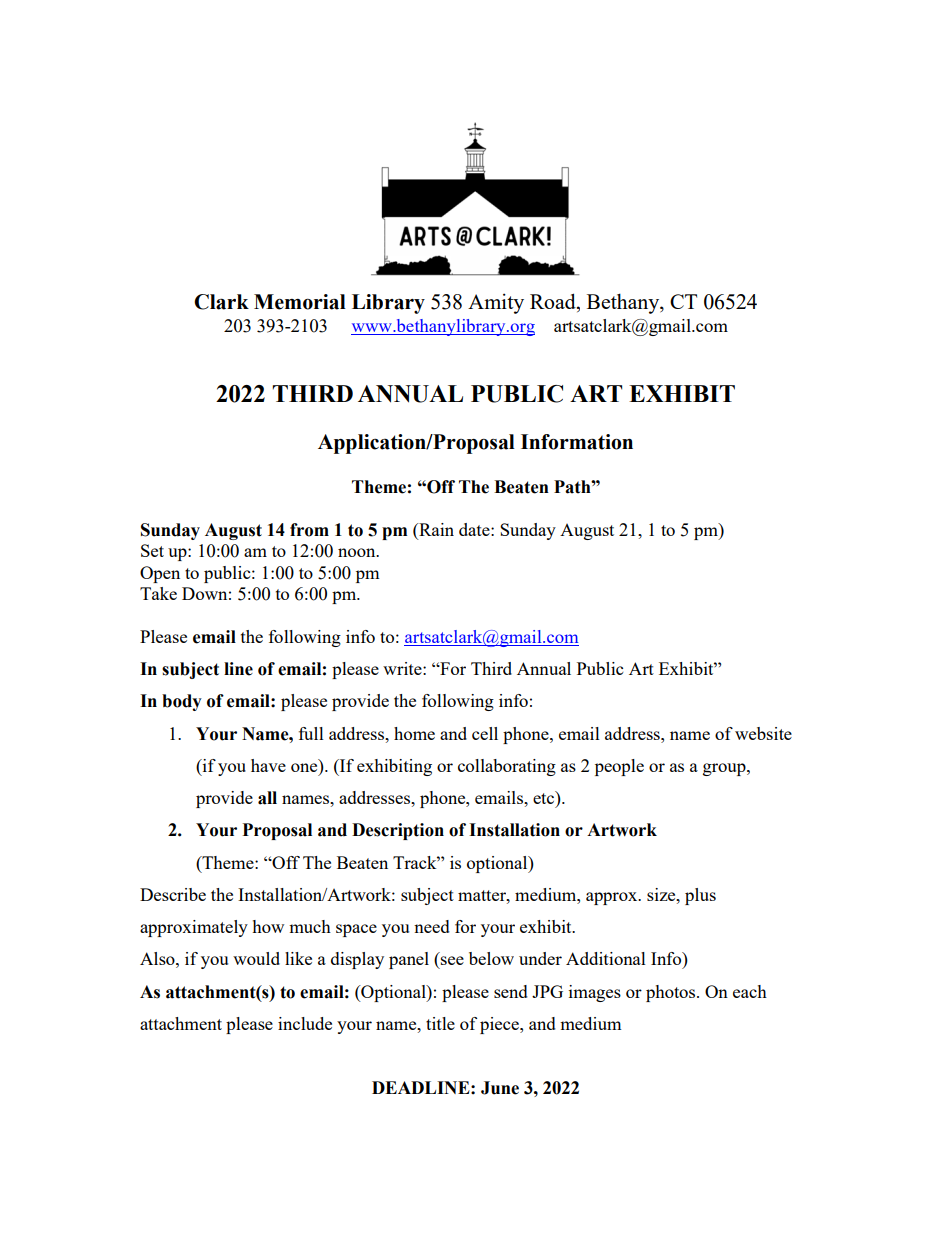  What do you see at coordinates (500, 1088) in the screenshot?
I see `June` at bounding box center [500, 1088].
